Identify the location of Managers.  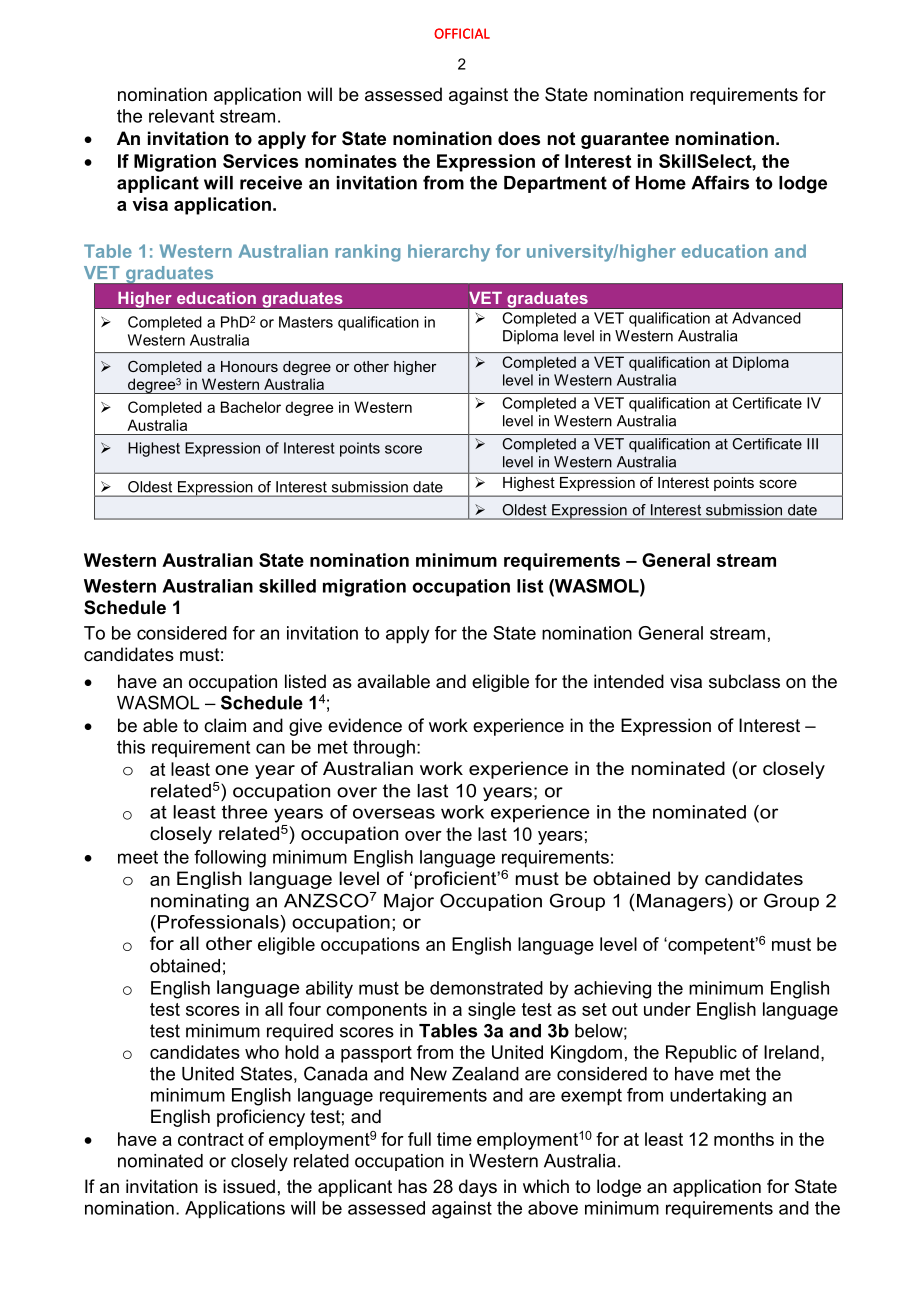
(681, 902).
